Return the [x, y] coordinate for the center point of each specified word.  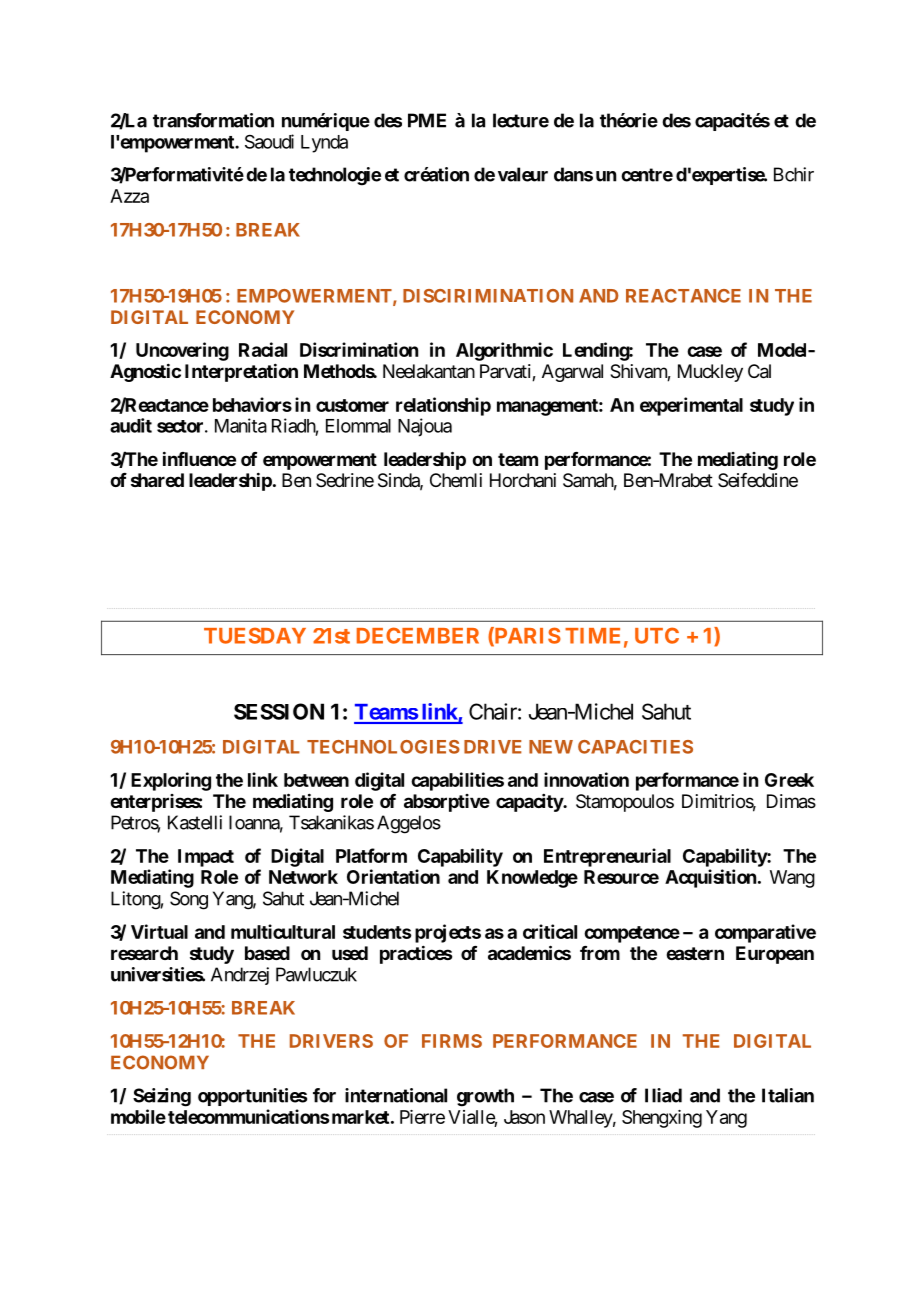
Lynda [324, 144]
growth [485, 1097]
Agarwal [572, 373]
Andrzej [240, 976]
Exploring [171, 781]
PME [427, 120]
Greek [789, 780]
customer [352, 405]
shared [157, 480]
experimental [691, 406]
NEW [551, 747]
